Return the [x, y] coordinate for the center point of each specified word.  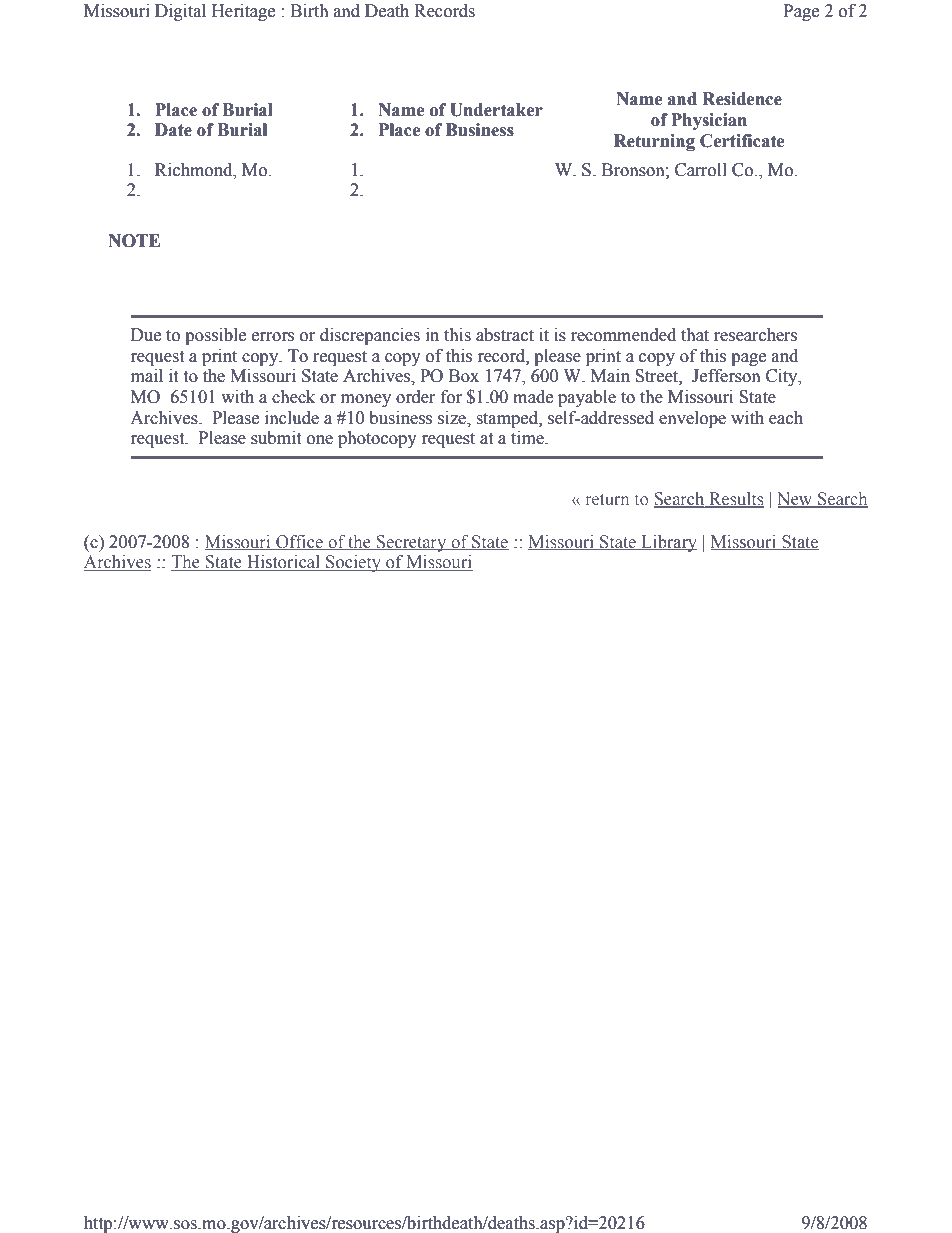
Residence [742, 99]
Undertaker [496, 110]
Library [668, 543]
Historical [284, 563]
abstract [505, 335]
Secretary [411, 543]
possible [215, 336]
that [695, 335]
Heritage [243, 12]
